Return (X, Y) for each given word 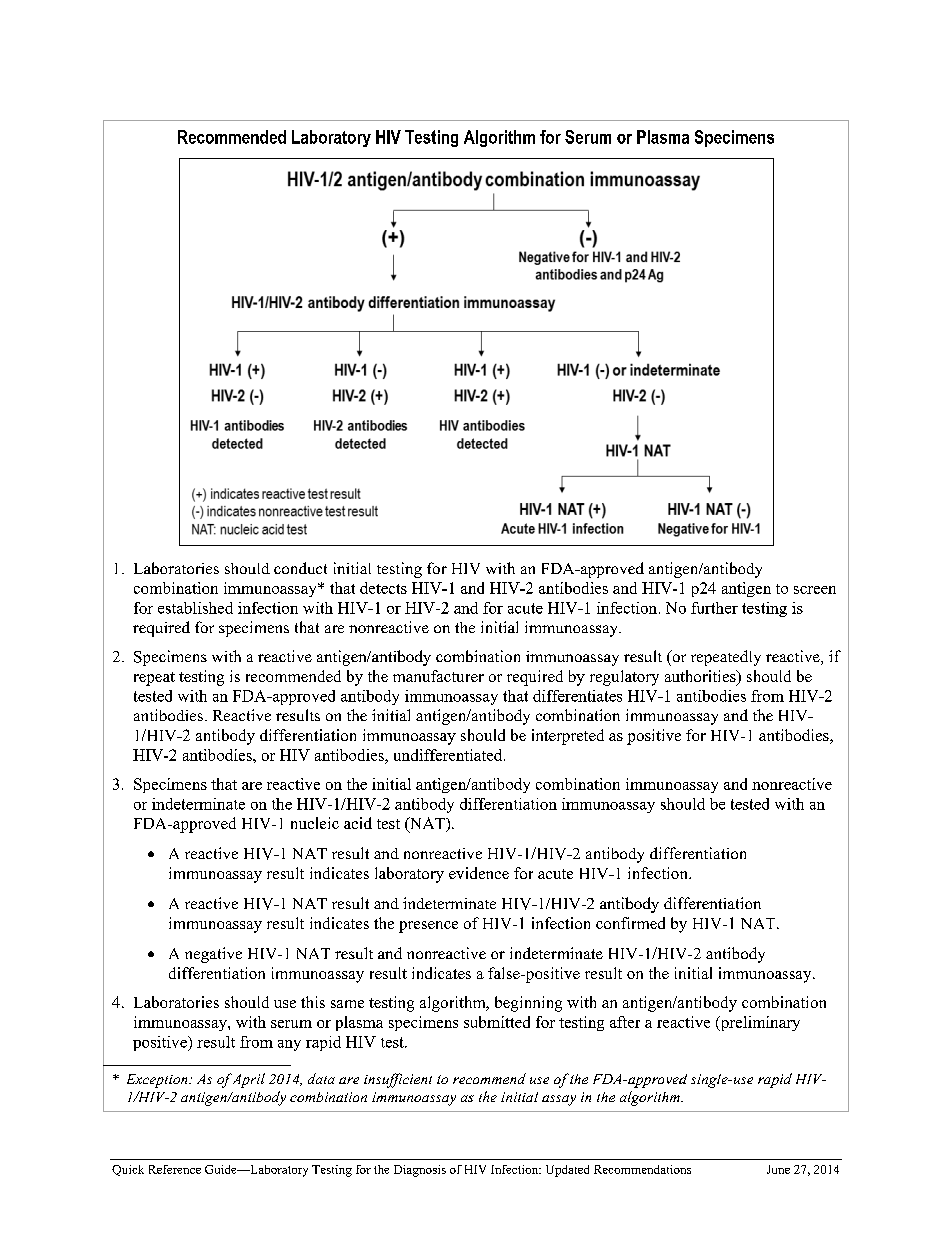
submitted (497, 1022)
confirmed (630, 923)
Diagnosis (420, 1171)
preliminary (759, 1023)
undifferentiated (449, 755)
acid (358, 823)
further (714, 608)
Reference (175, 1169)
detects (383, 588)
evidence (479, 873)
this (313, 1002)
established (195, 608)
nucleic (315, 823)
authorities (701, 677)
